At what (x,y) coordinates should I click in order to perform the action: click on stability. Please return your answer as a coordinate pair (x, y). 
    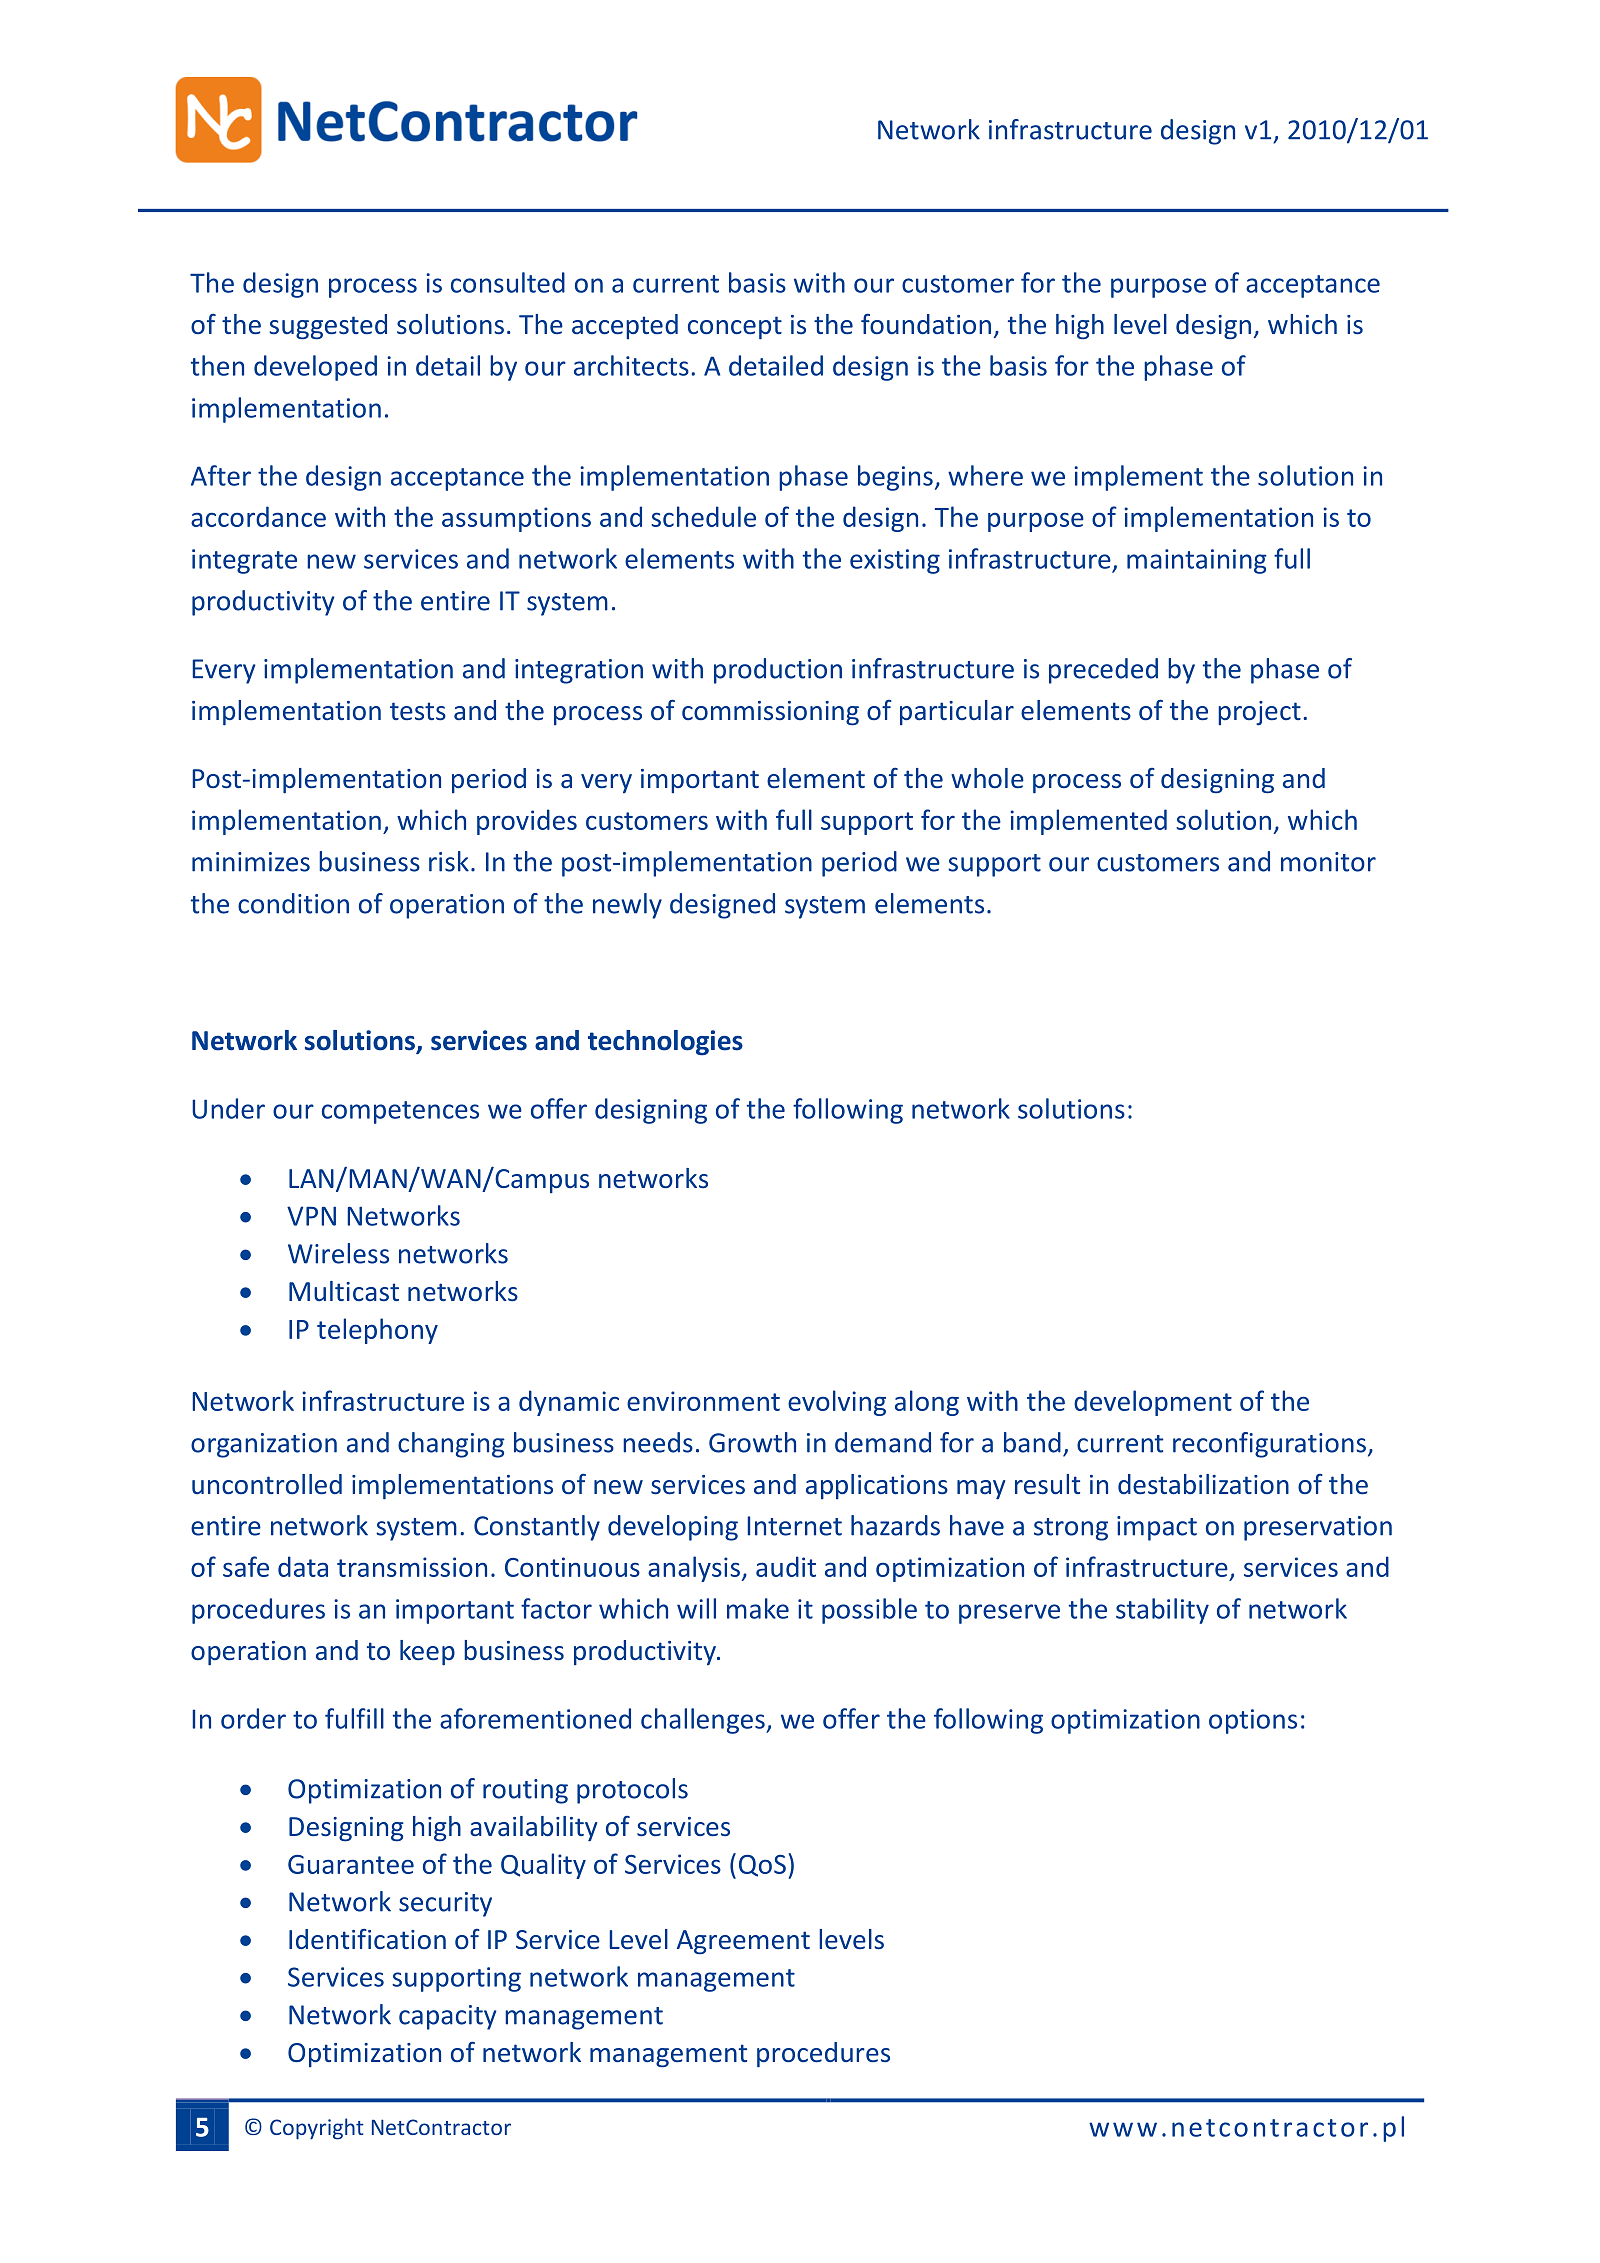
    Looking at the image, I should click on (1162, 1611).
